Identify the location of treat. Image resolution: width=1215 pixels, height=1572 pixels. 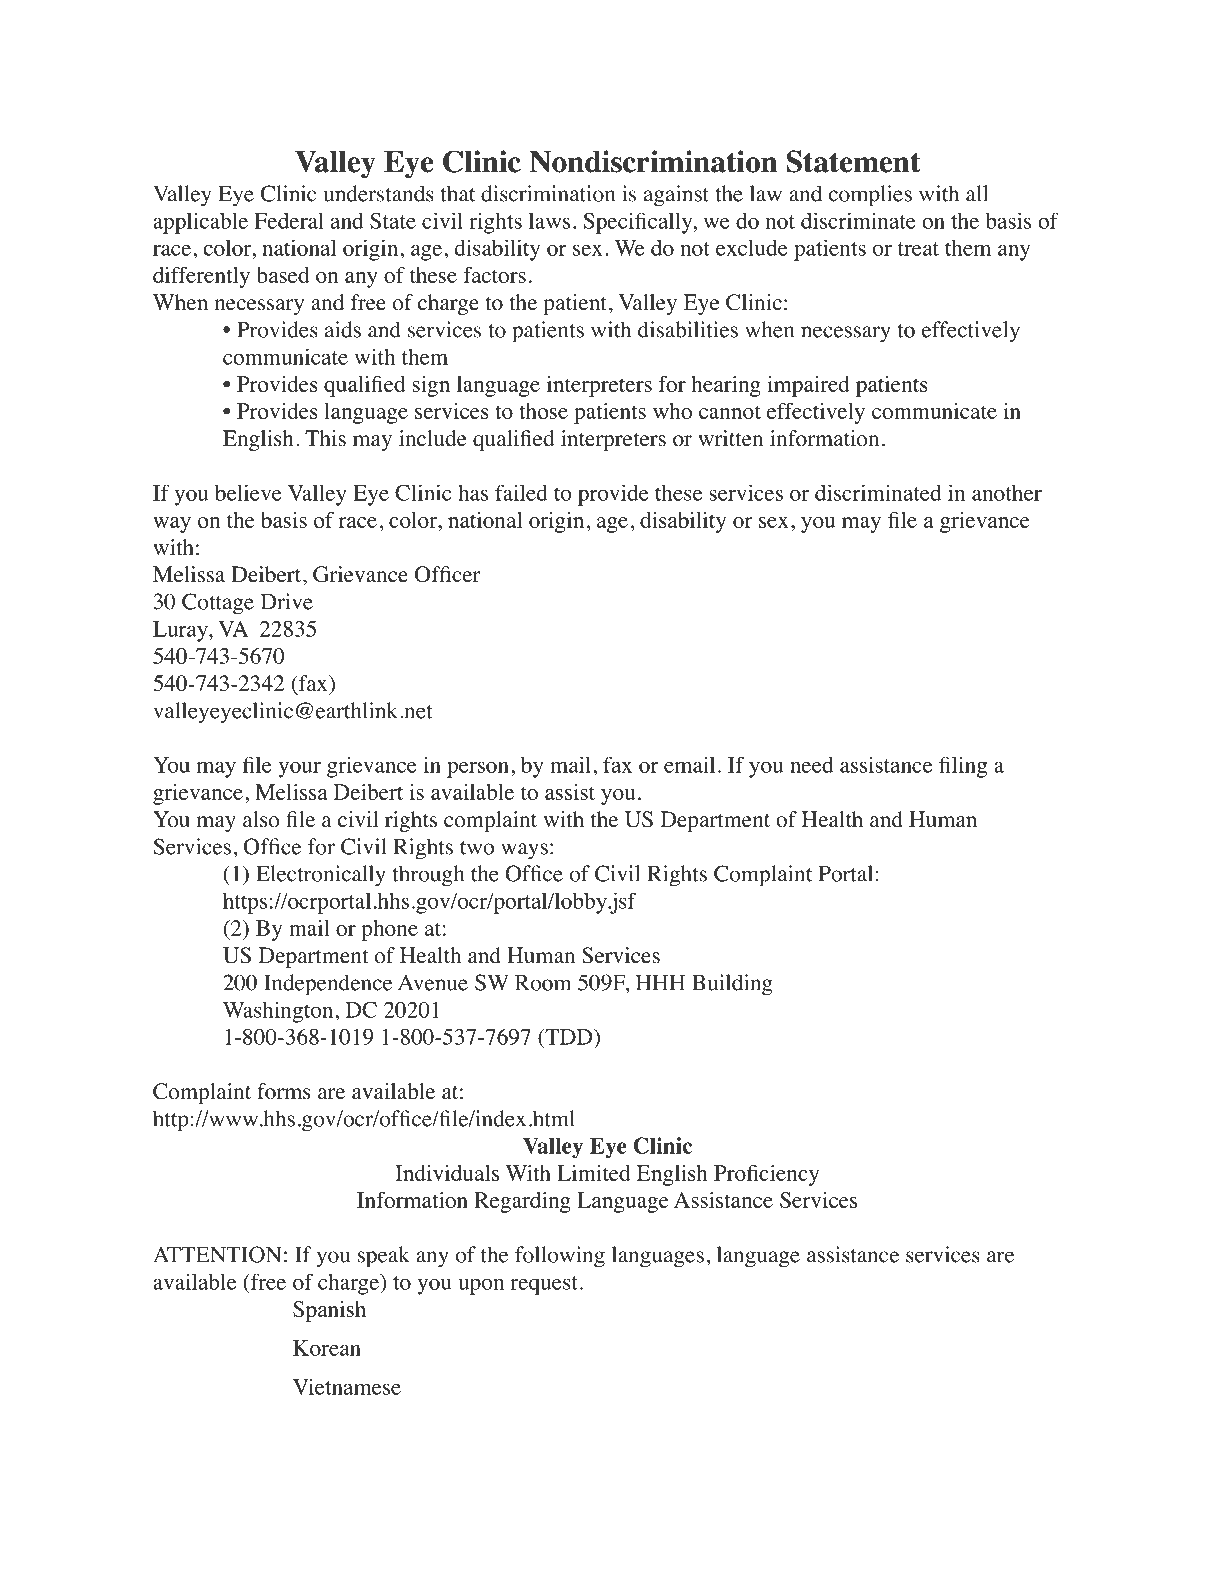
(918, 249).
